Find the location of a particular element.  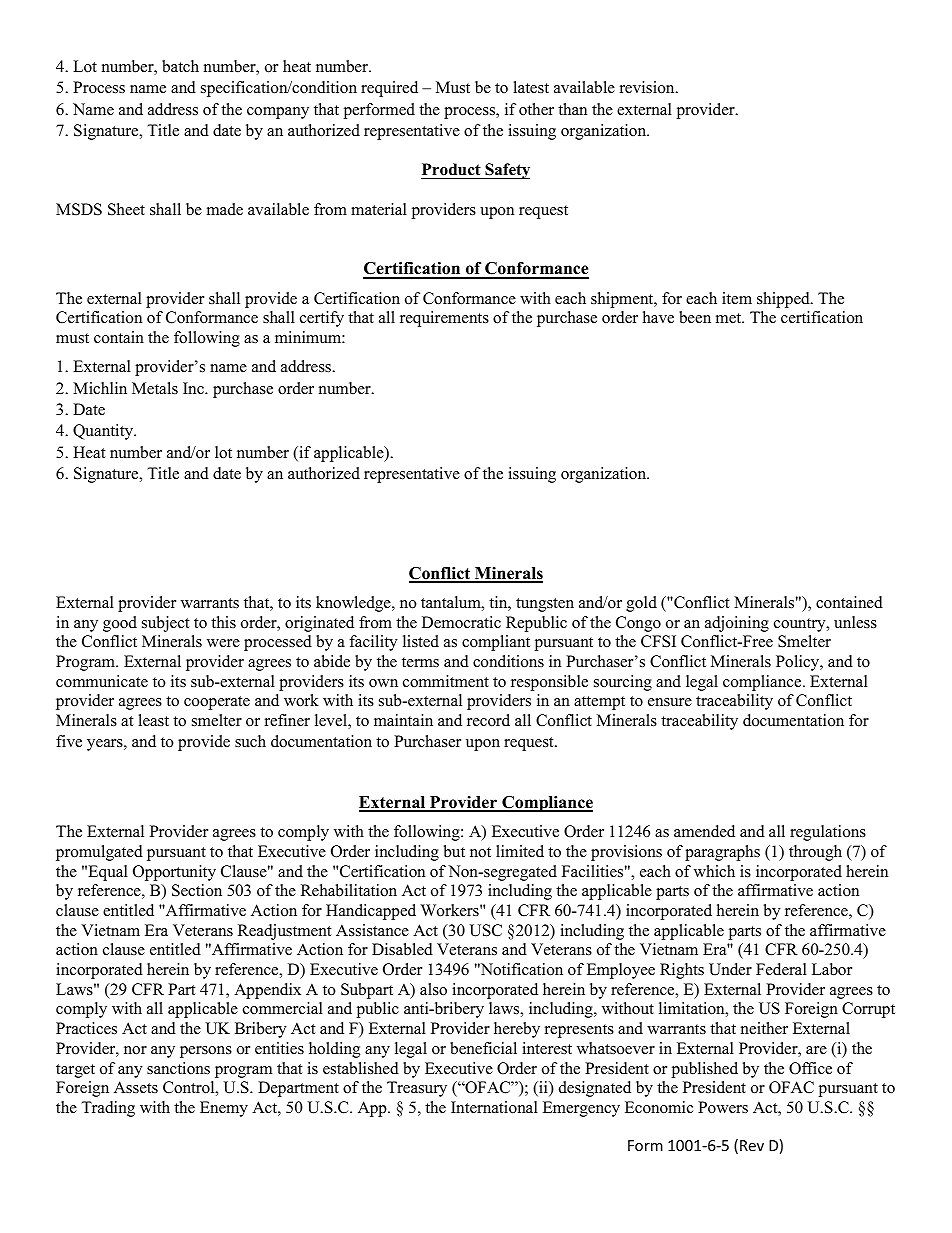

revision is located at coordinates (648, 87).
